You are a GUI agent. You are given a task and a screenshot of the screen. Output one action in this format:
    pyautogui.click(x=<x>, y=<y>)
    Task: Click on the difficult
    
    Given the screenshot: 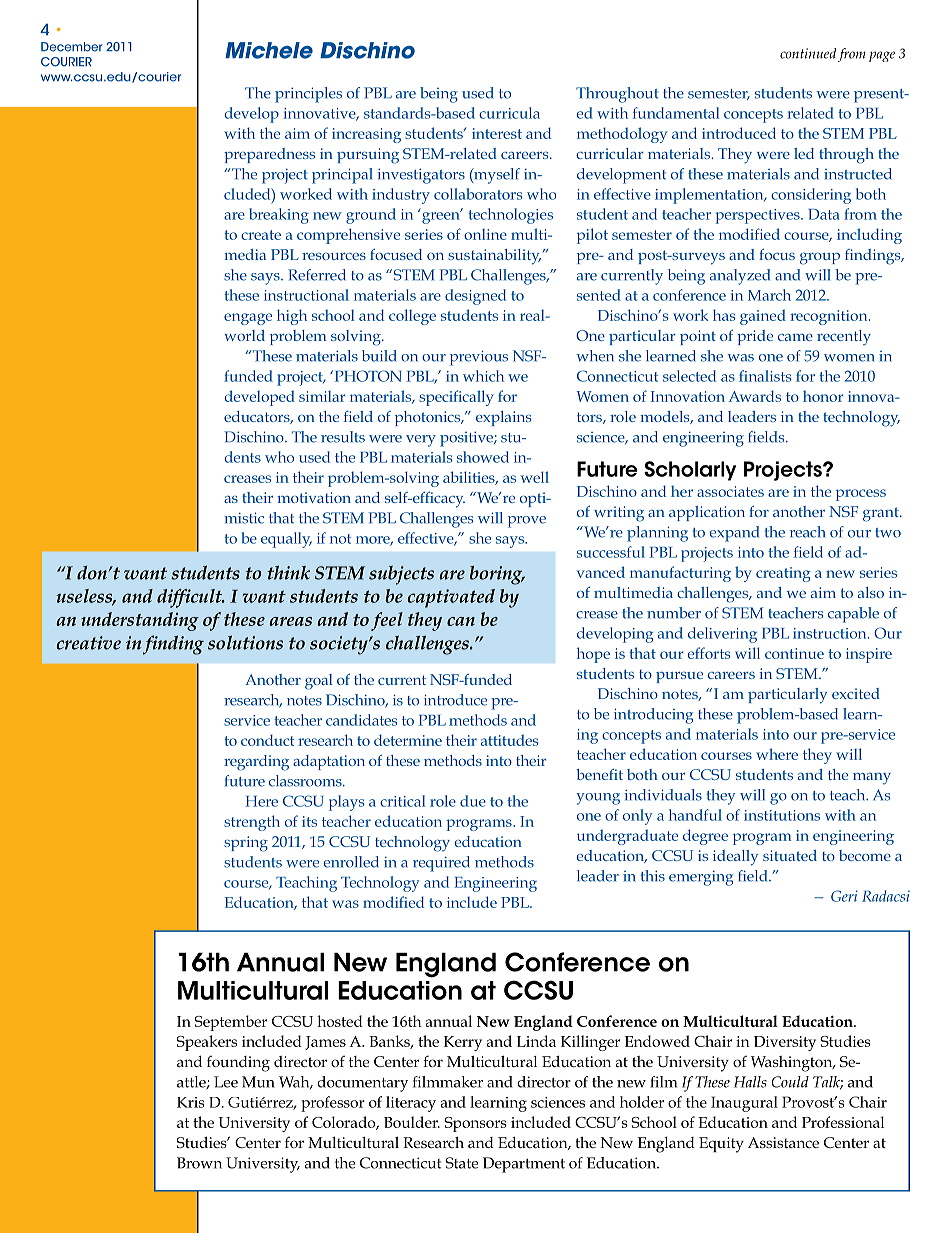 What is the action you would take?
    pyautogui.click(x=191, y=598)
